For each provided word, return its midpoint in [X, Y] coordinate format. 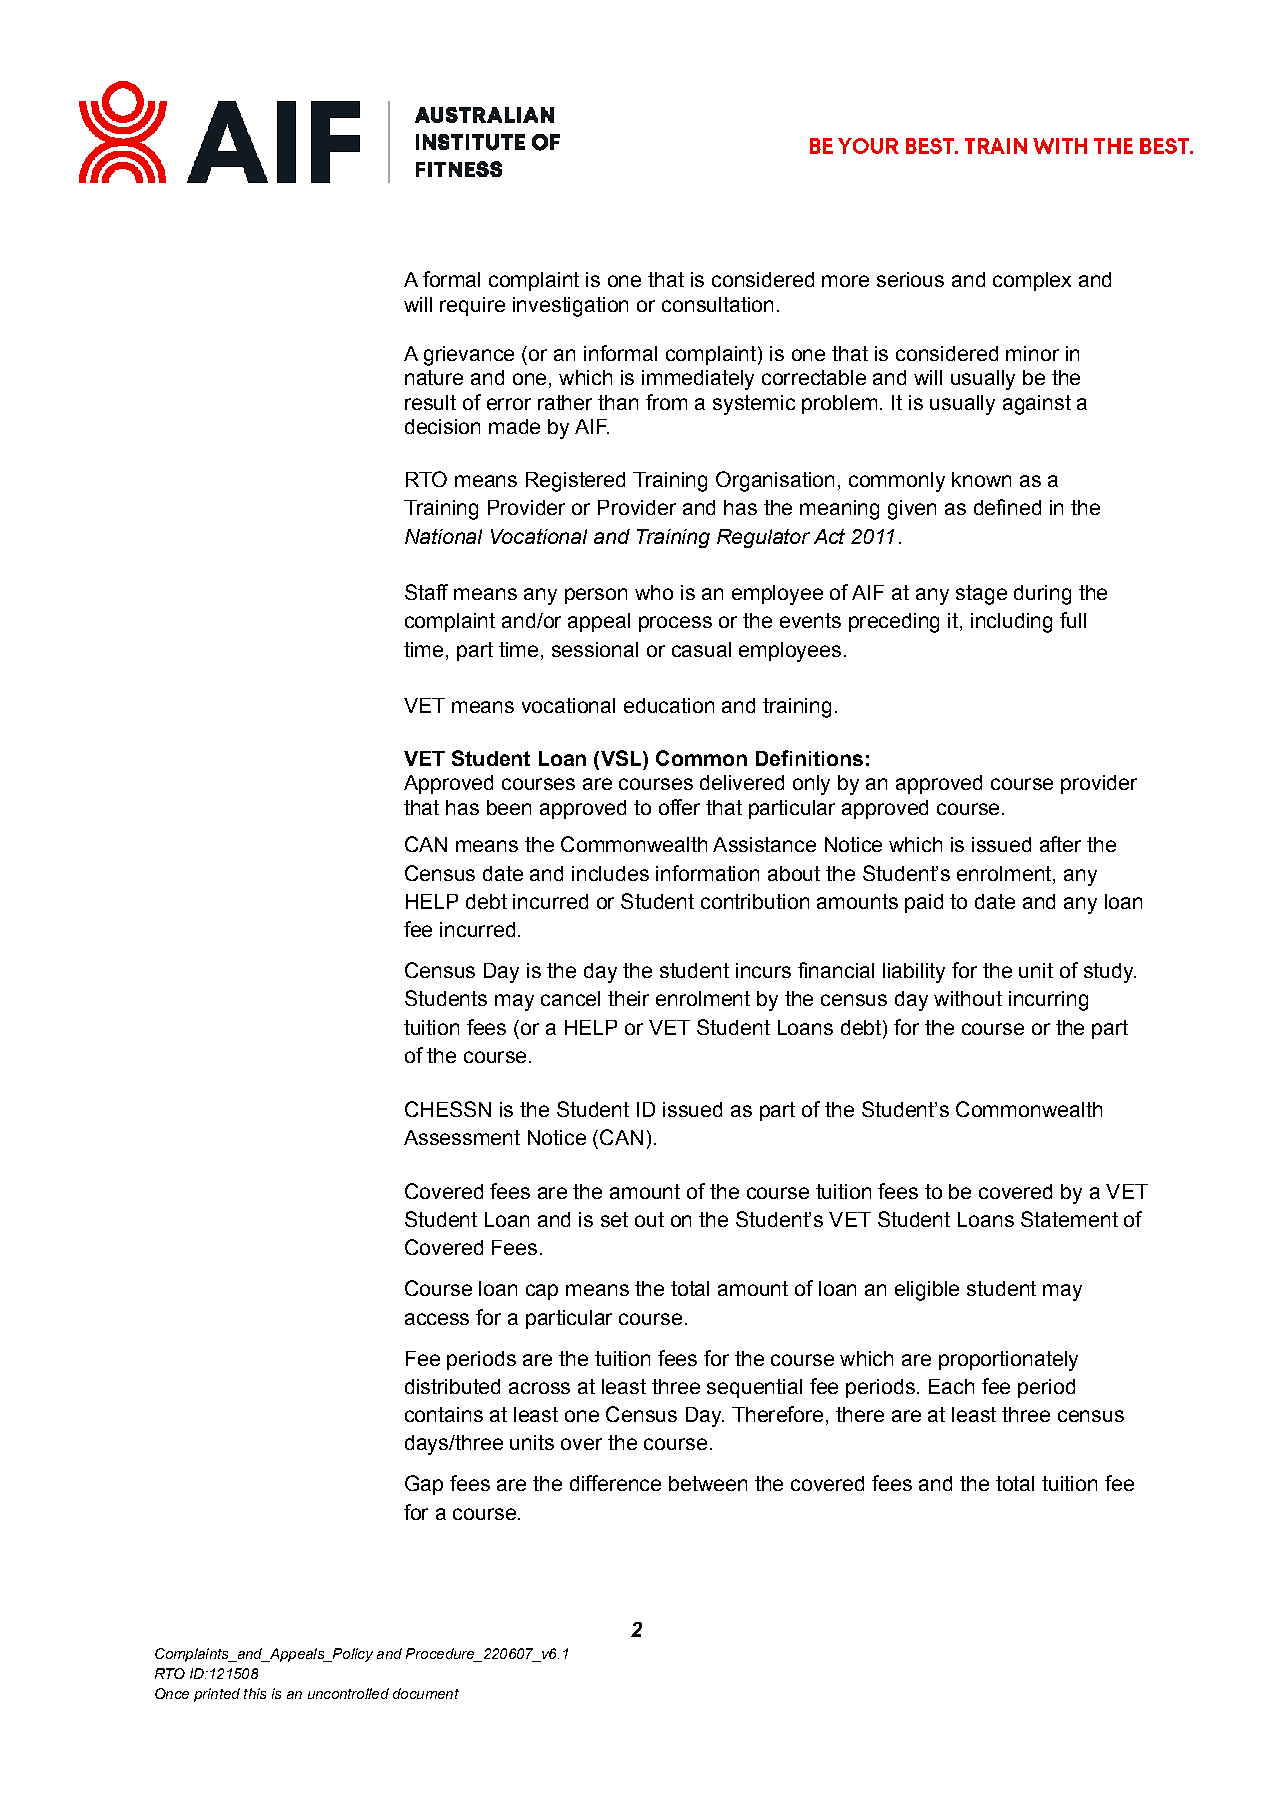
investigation [570, 307]
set [614, 1219]
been [509, 807]
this [255, 1693]
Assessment [462, 1137]
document [426, 1693]
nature [434, 377]
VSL [621, 759]
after [1060, 844]
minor [1032, 353]
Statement [1069, 1219]
